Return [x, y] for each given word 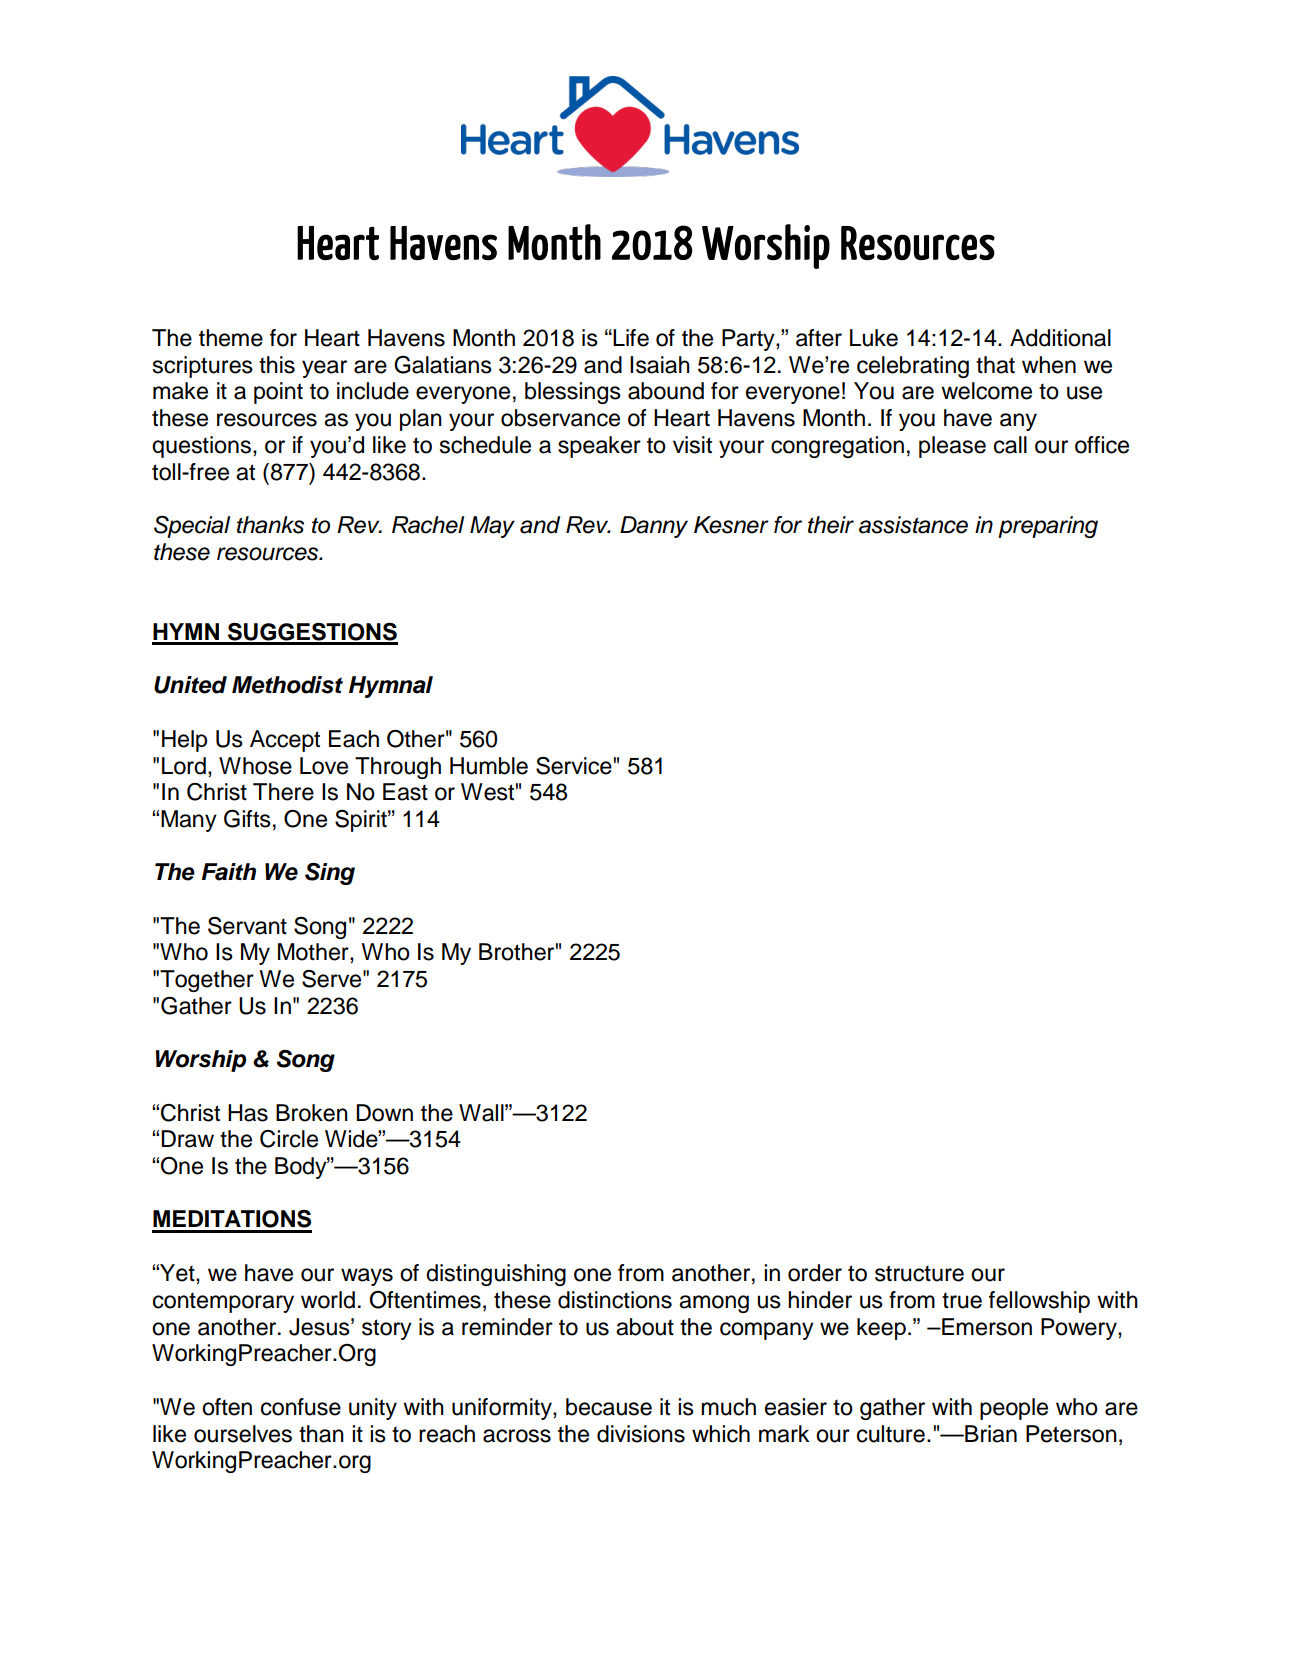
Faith [228, 872]
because [609, 1407]
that [995, 365]
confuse [301, 1407]
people [1014, 1409]
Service [574, 766]
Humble [489, 766]
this [277, 365]
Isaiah [660, 365]
